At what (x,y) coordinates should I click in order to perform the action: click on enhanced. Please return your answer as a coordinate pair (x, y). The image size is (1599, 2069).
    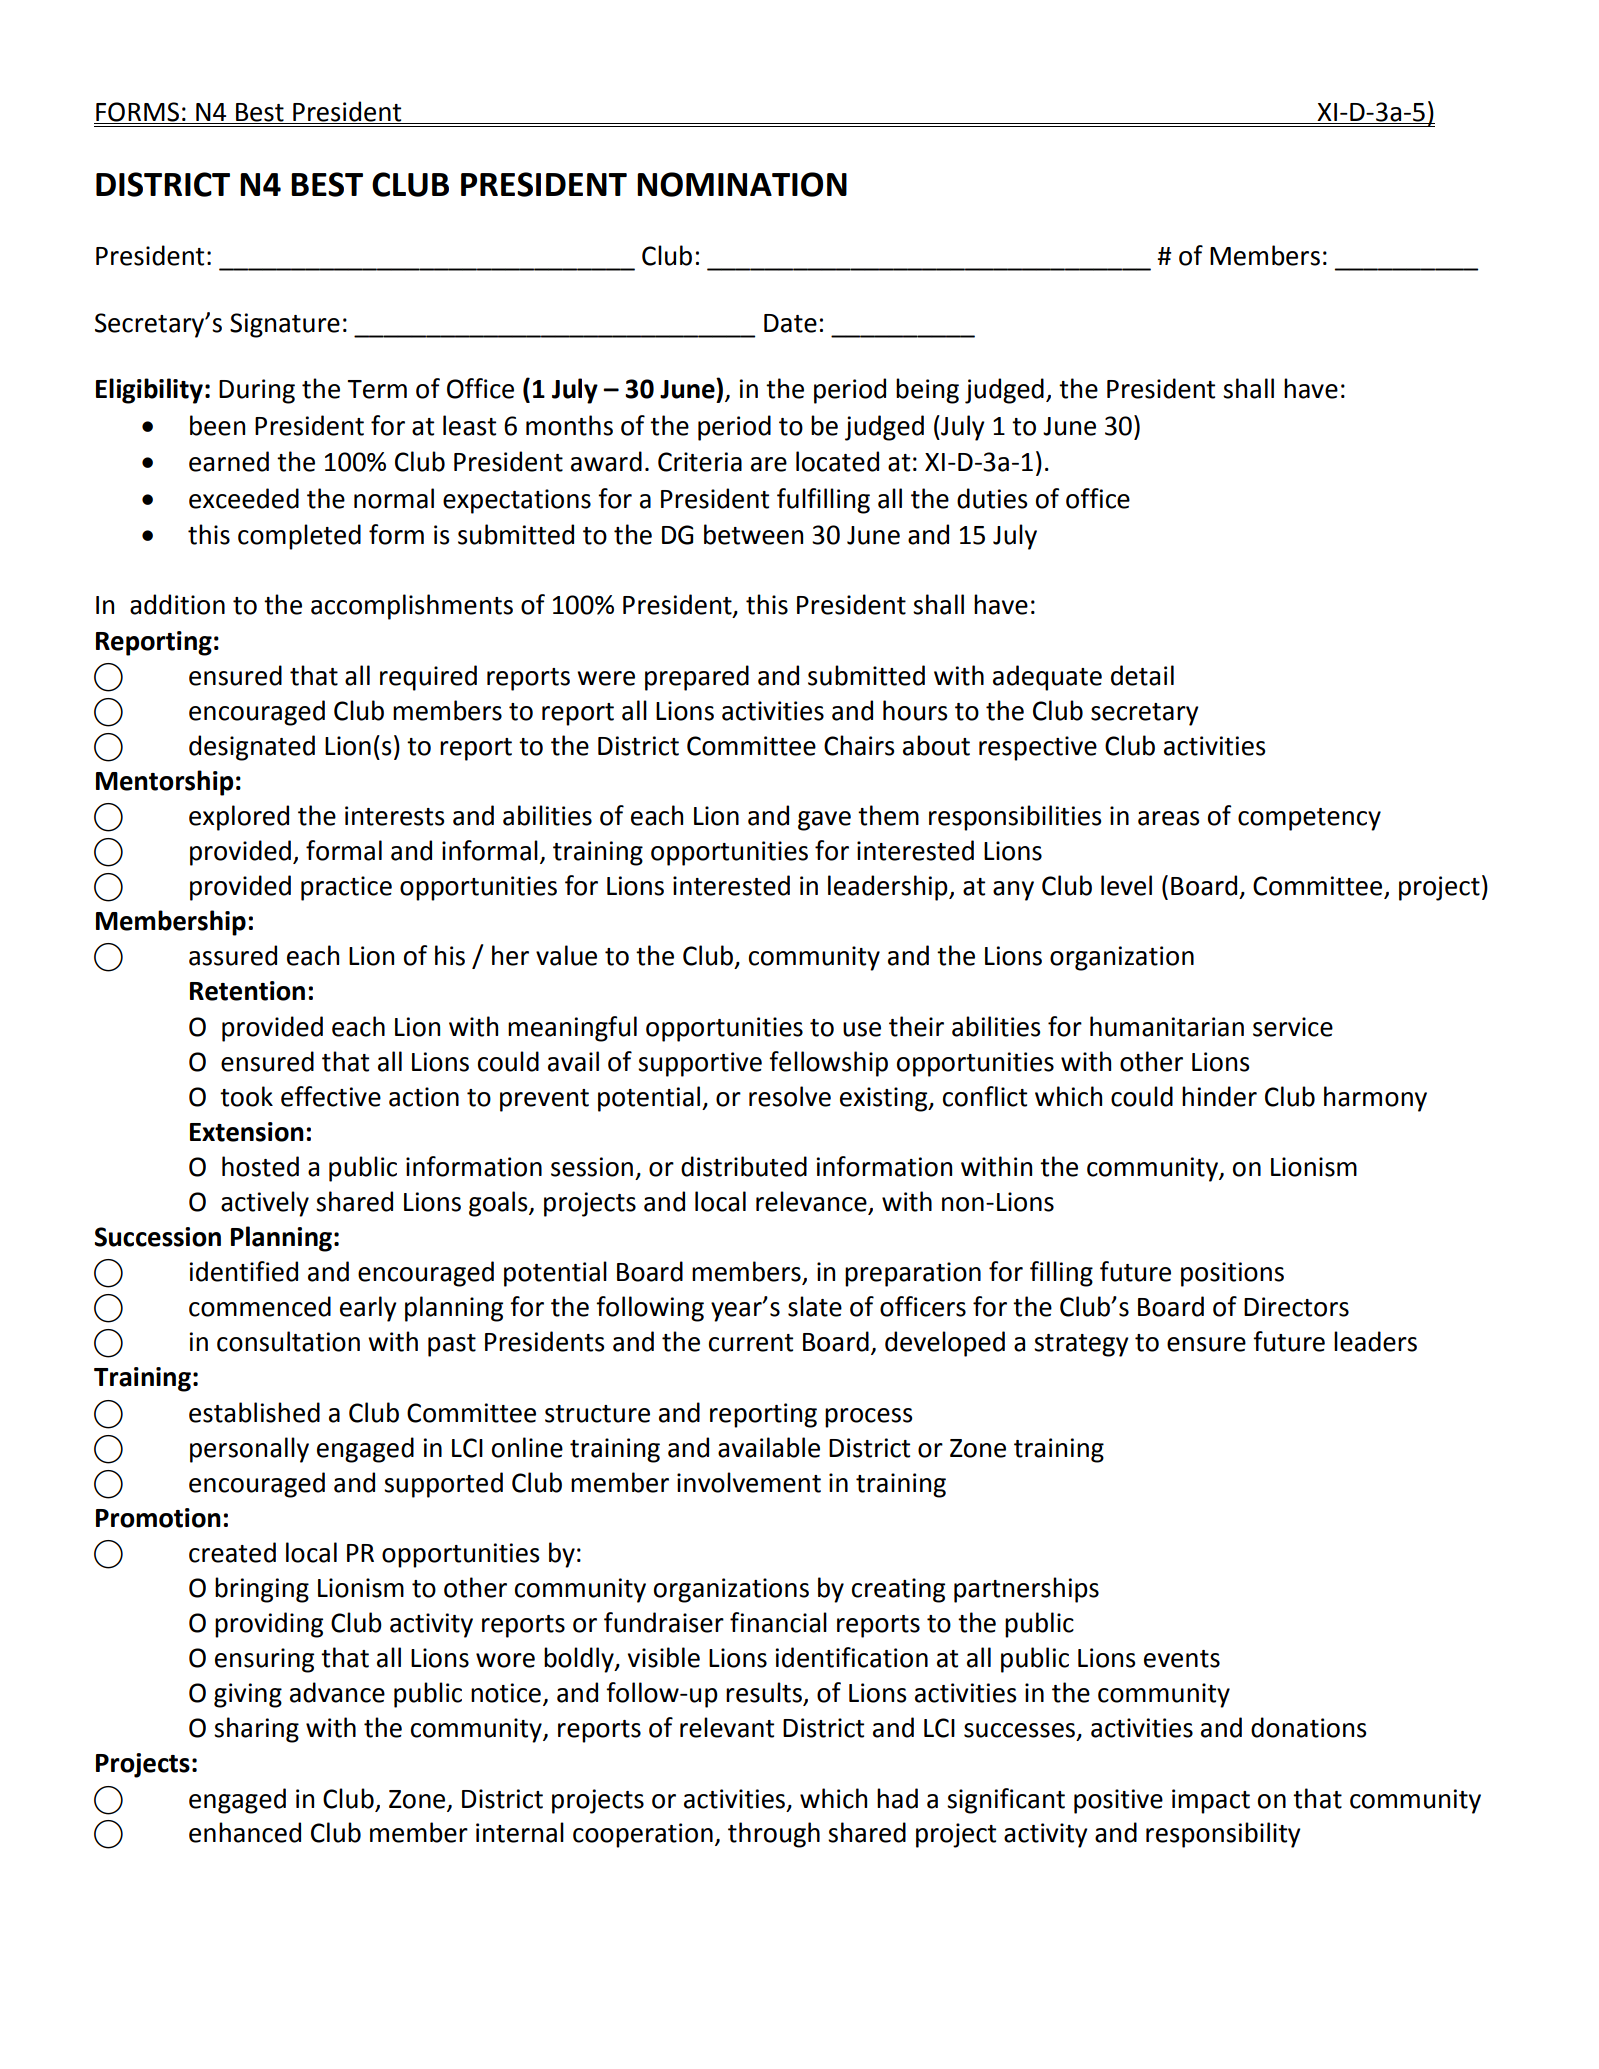
    Looking at the image, I should click on (245, 1832).
